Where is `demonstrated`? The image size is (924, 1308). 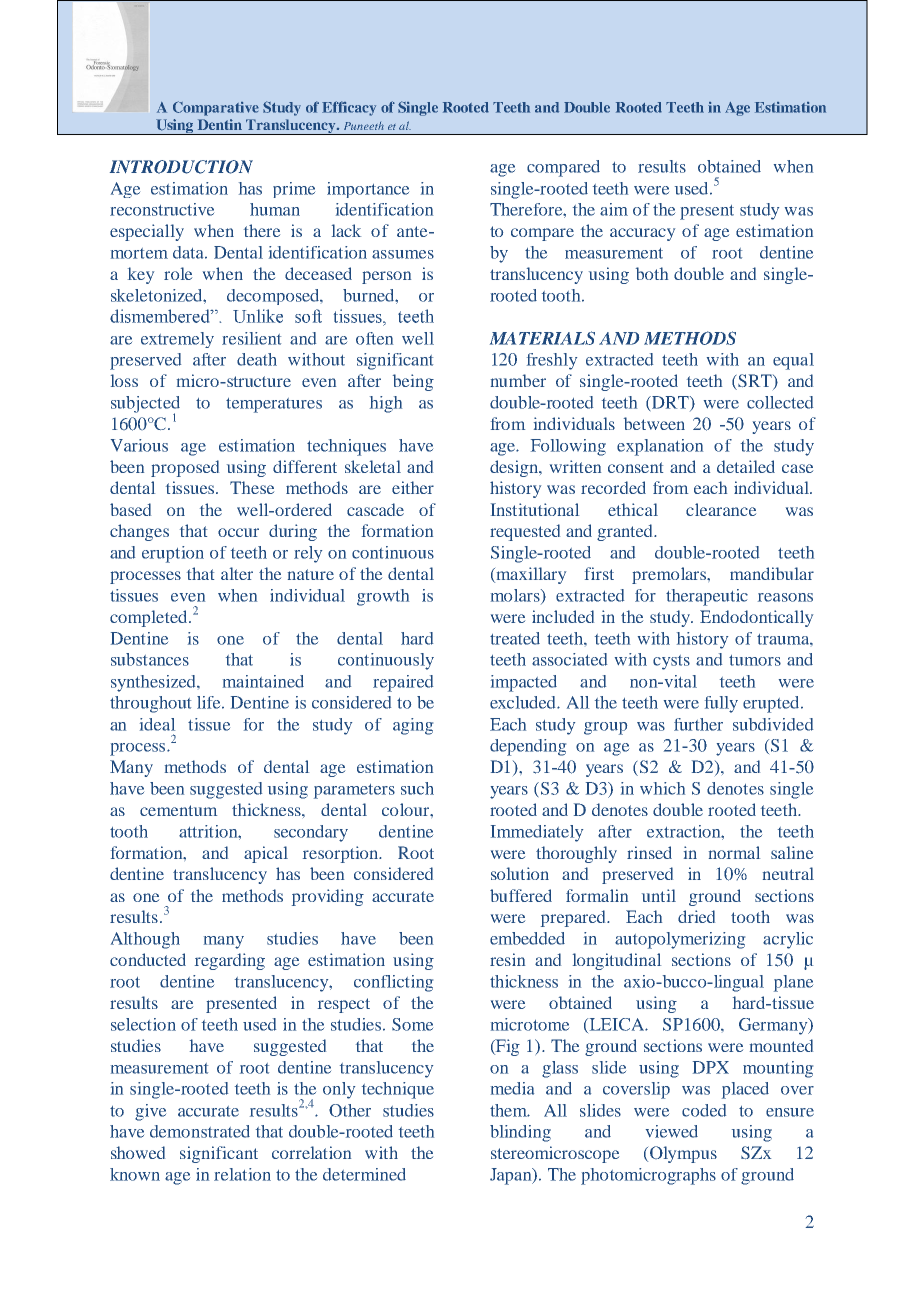 demonstrated is located at coordinates (200, 1131).
